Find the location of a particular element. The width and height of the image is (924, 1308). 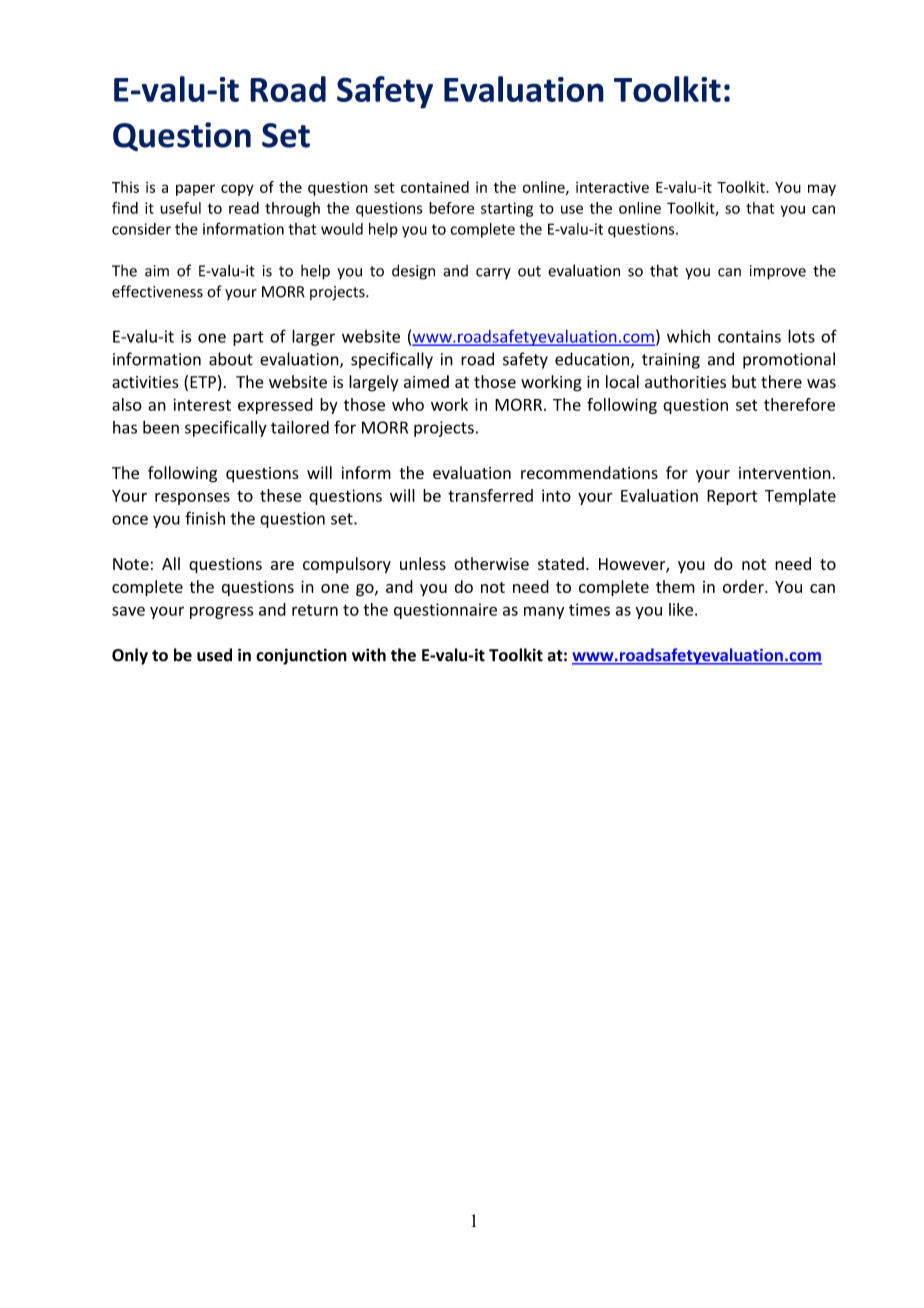

effectiveness is located at coordinates (157, 291).
